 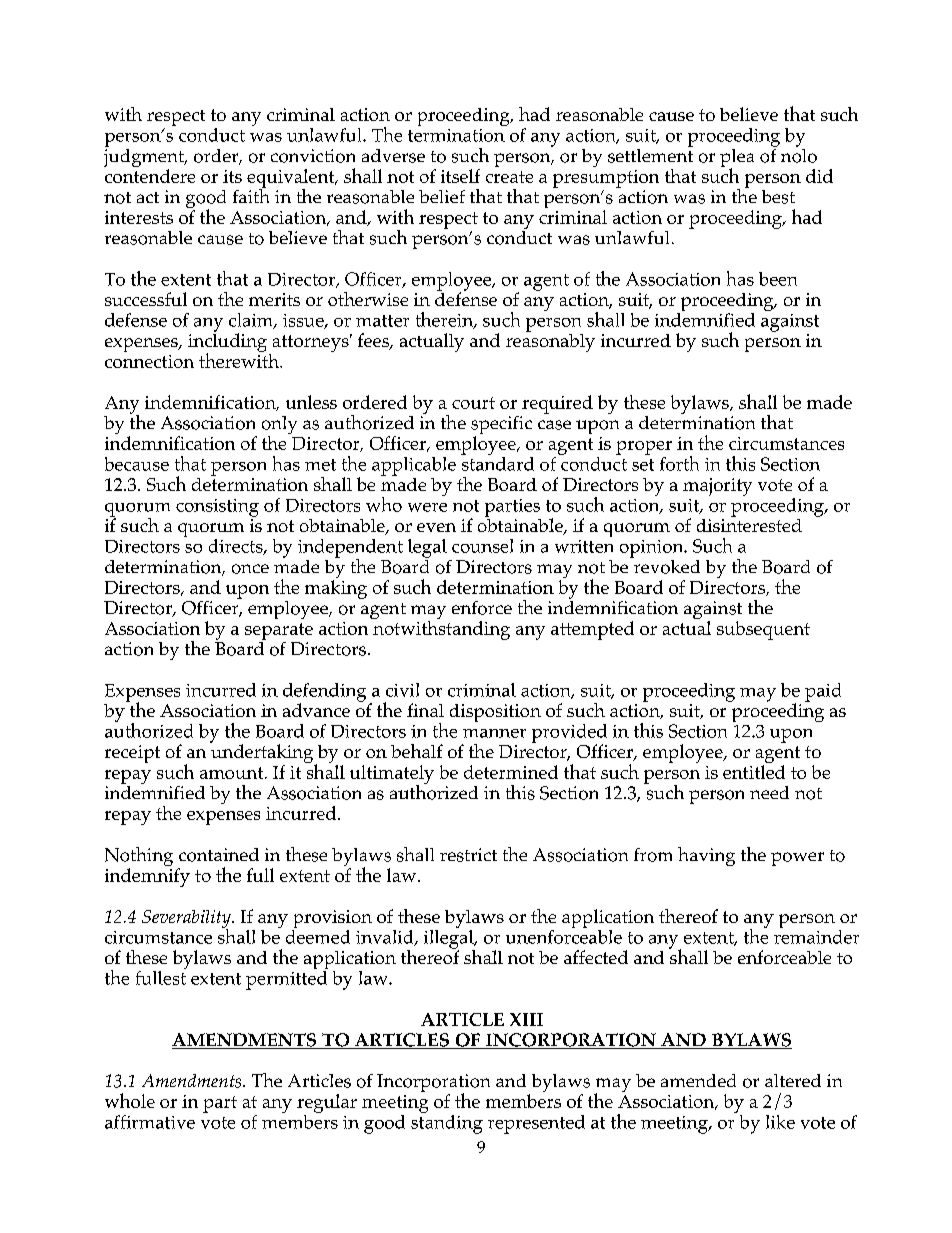 I want to click on itself, so click(x=460, y=176).
